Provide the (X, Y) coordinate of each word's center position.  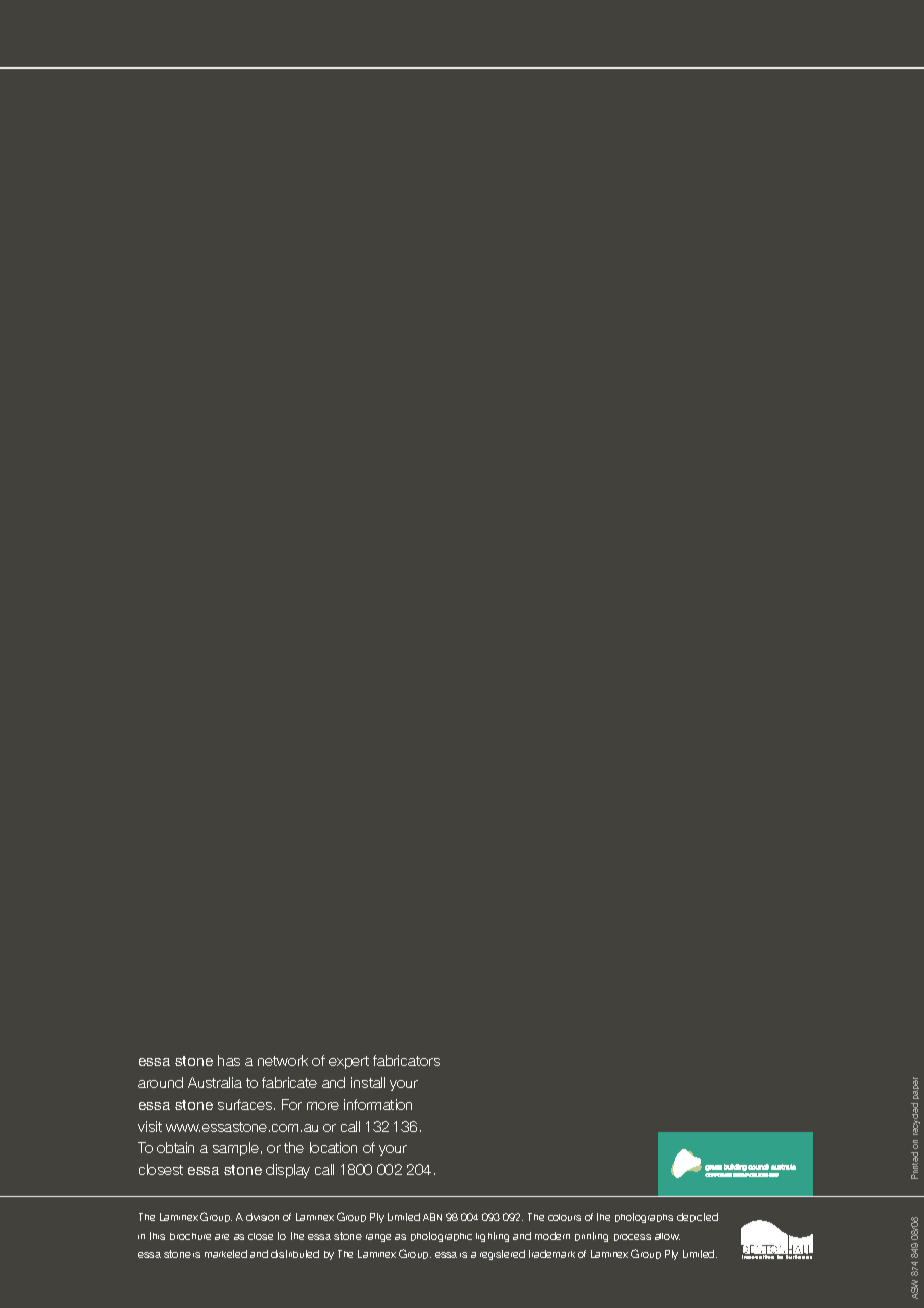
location (333, 1147)
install (368, 1082)
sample (236, 1149)
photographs (644, 1218)
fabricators (406, 1060)
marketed (226, 1254)
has (229, 1060)
